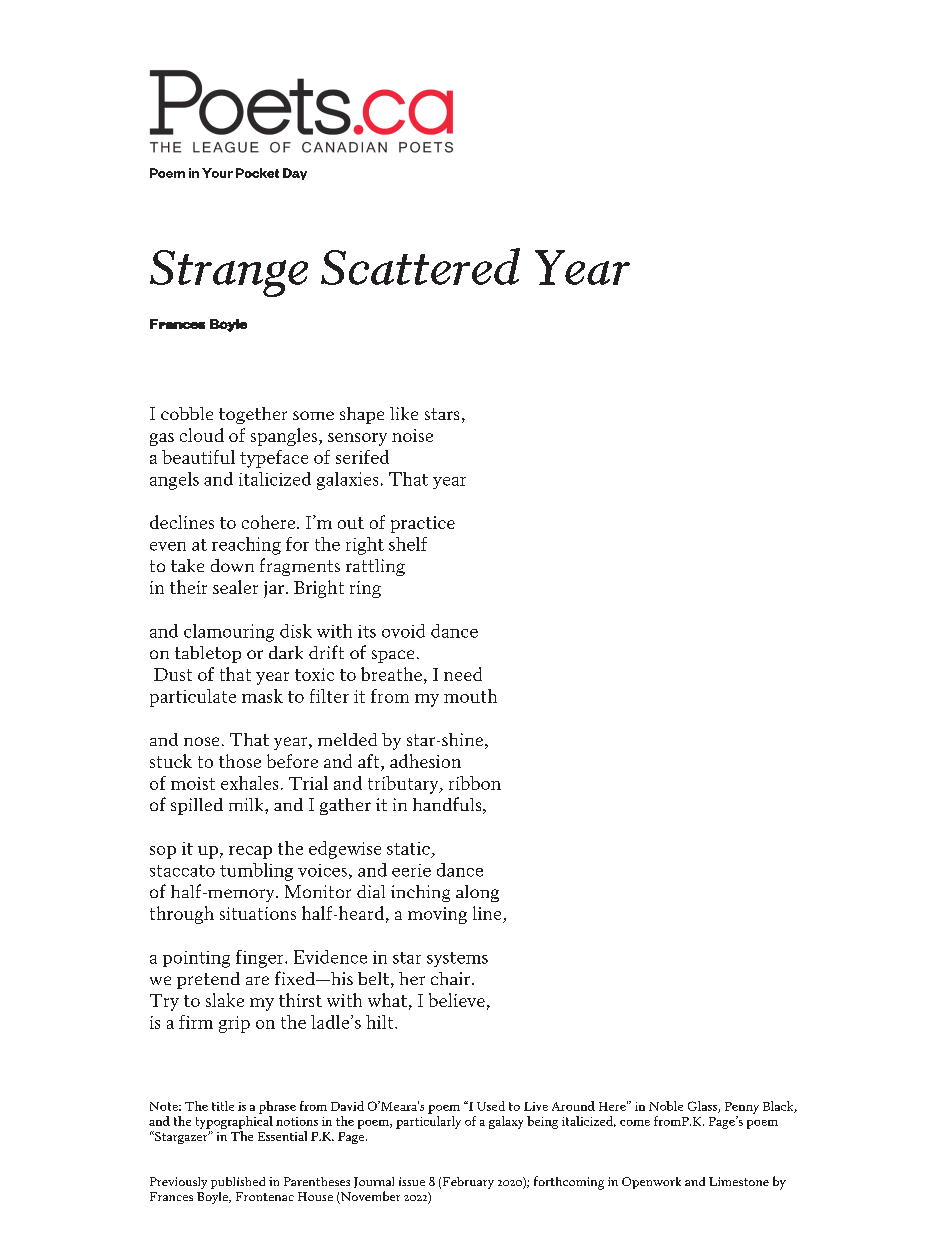 The image size is (952, 1233). I want to click on published, so click(238, 1183).
